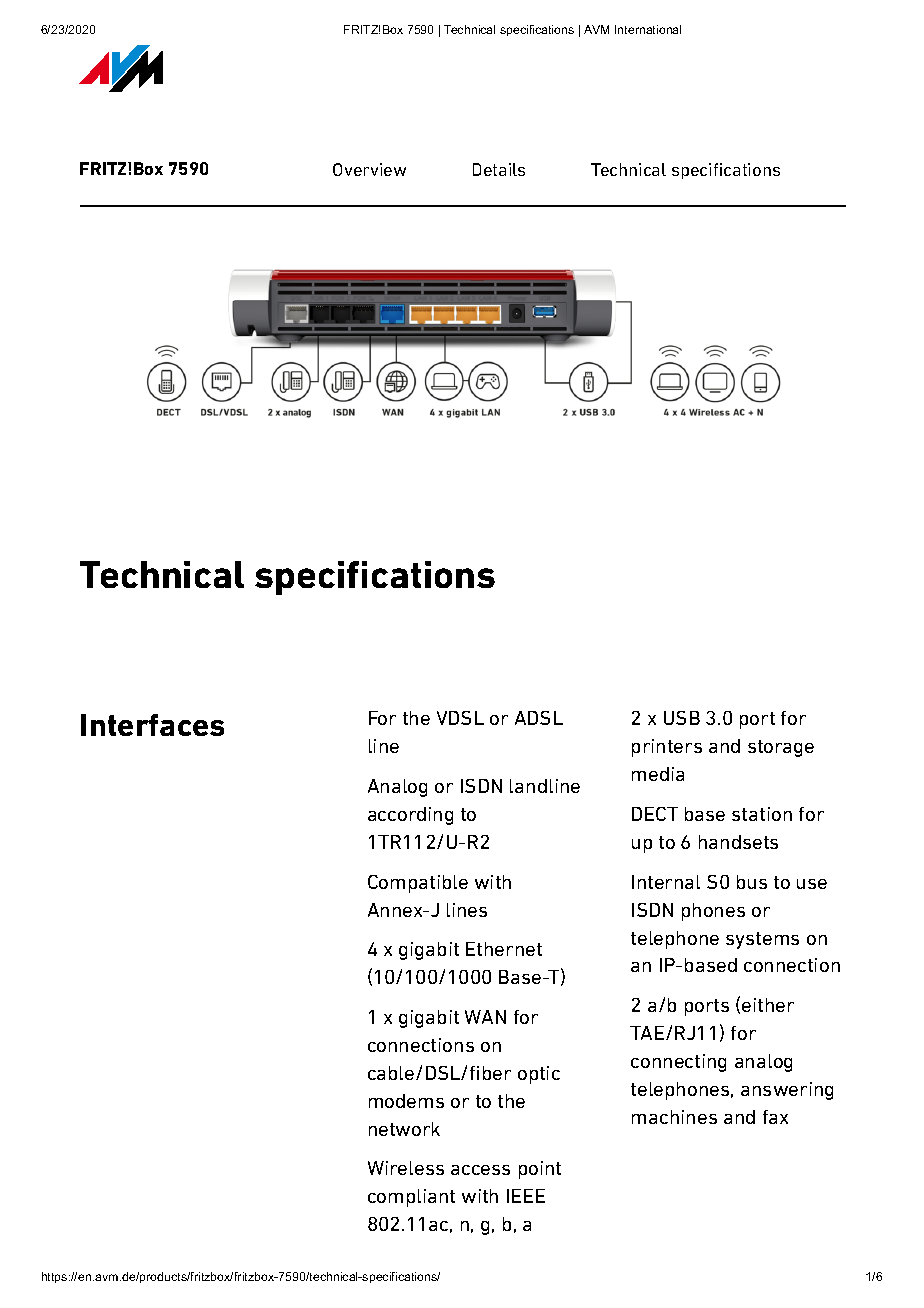  Describe the element at coordinates (410, 816) in the page. I see `according` at that location.
